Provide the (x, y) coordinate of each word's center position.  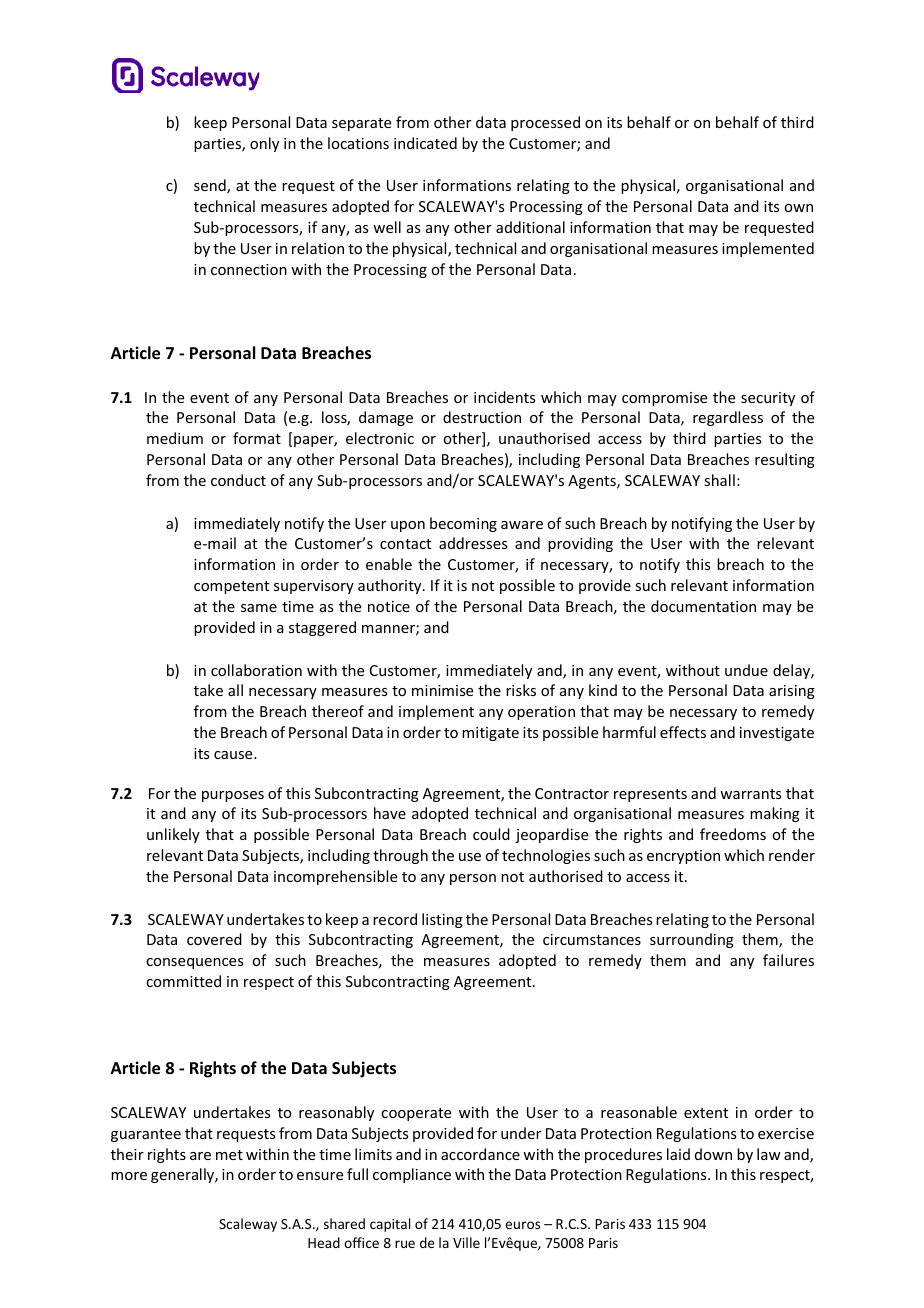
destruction (482, 417)
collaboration (256, 670)
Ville (466, 1242)
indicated (425, 143)
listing (442, 920)
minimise (442, 690)
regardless (728, 418)
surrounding (692, 940)
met (229, 1155)
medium (175, 438)
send (211, 186)
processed (545, 123)
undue (746, 670)
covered (214, 939)
